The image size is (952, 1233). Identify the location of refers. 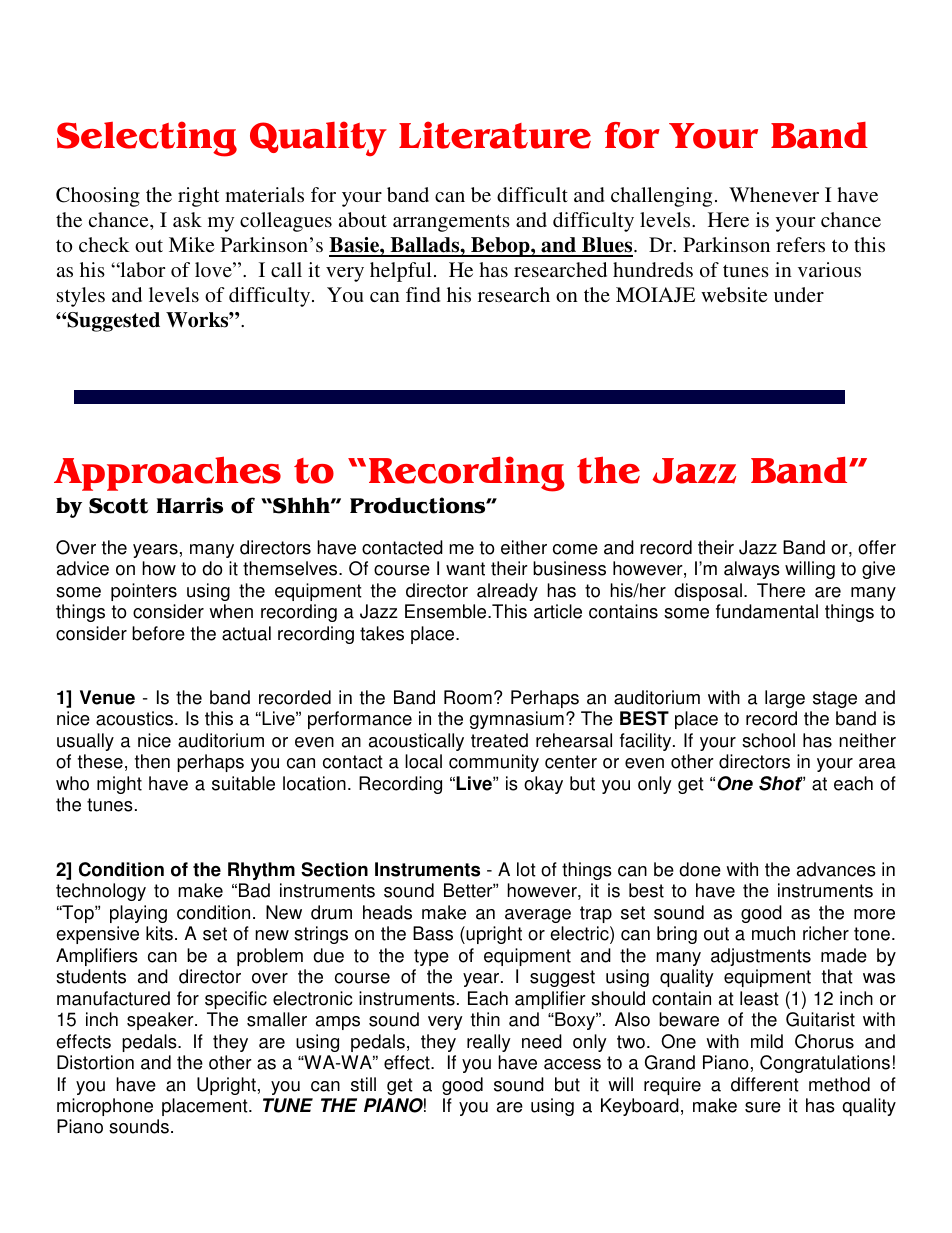
(800, 244).
